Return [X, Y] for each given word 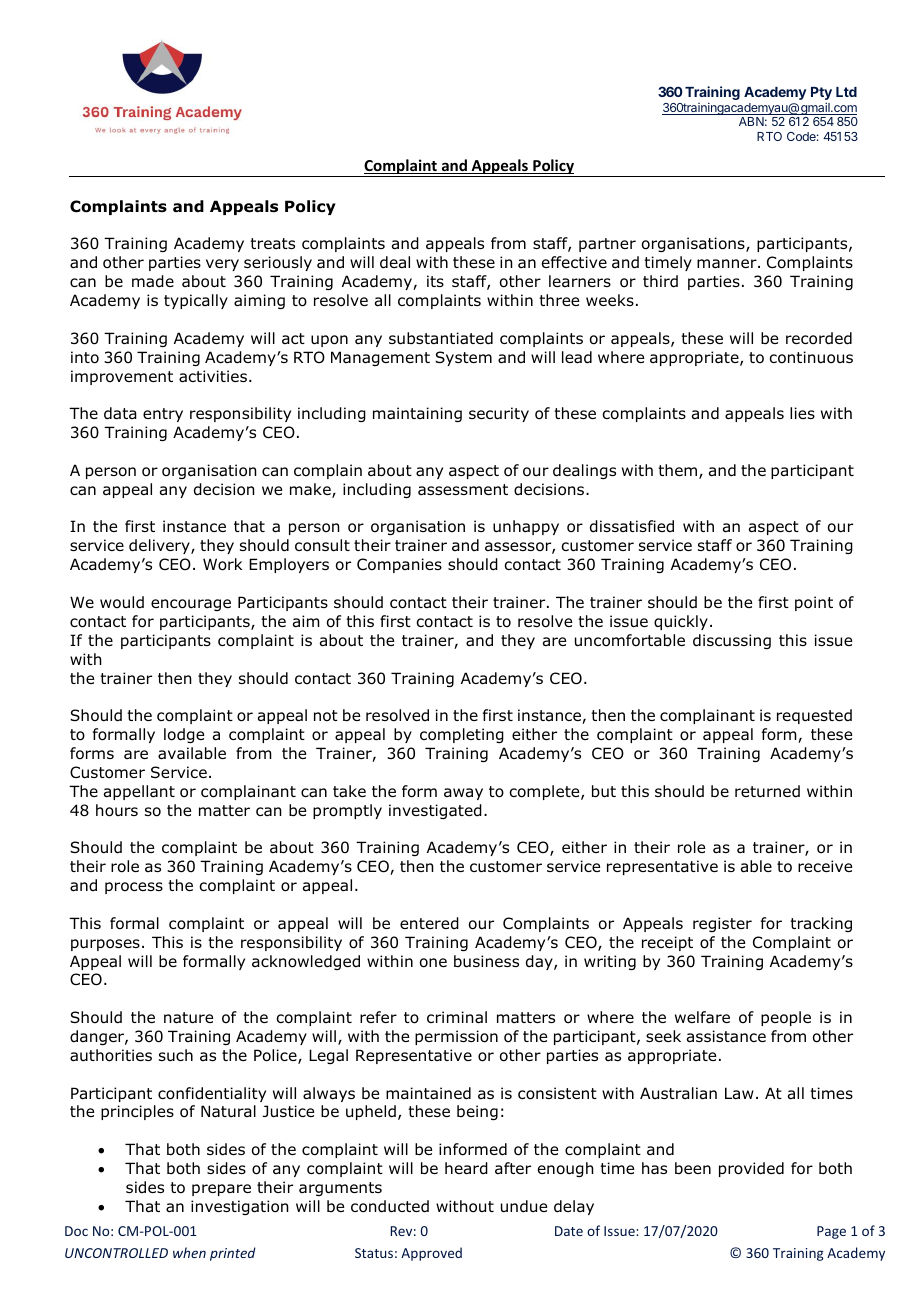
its [435, 281]
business [486, 961]
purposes [105, 945]
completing [462, 735]
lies [802, 413]
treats [272, 243]
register [722, 924]
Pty [821, 95]
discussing [732, 641]
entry [163, 415]
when [189, 1252]
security [499, 414]
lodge [184, 735]
